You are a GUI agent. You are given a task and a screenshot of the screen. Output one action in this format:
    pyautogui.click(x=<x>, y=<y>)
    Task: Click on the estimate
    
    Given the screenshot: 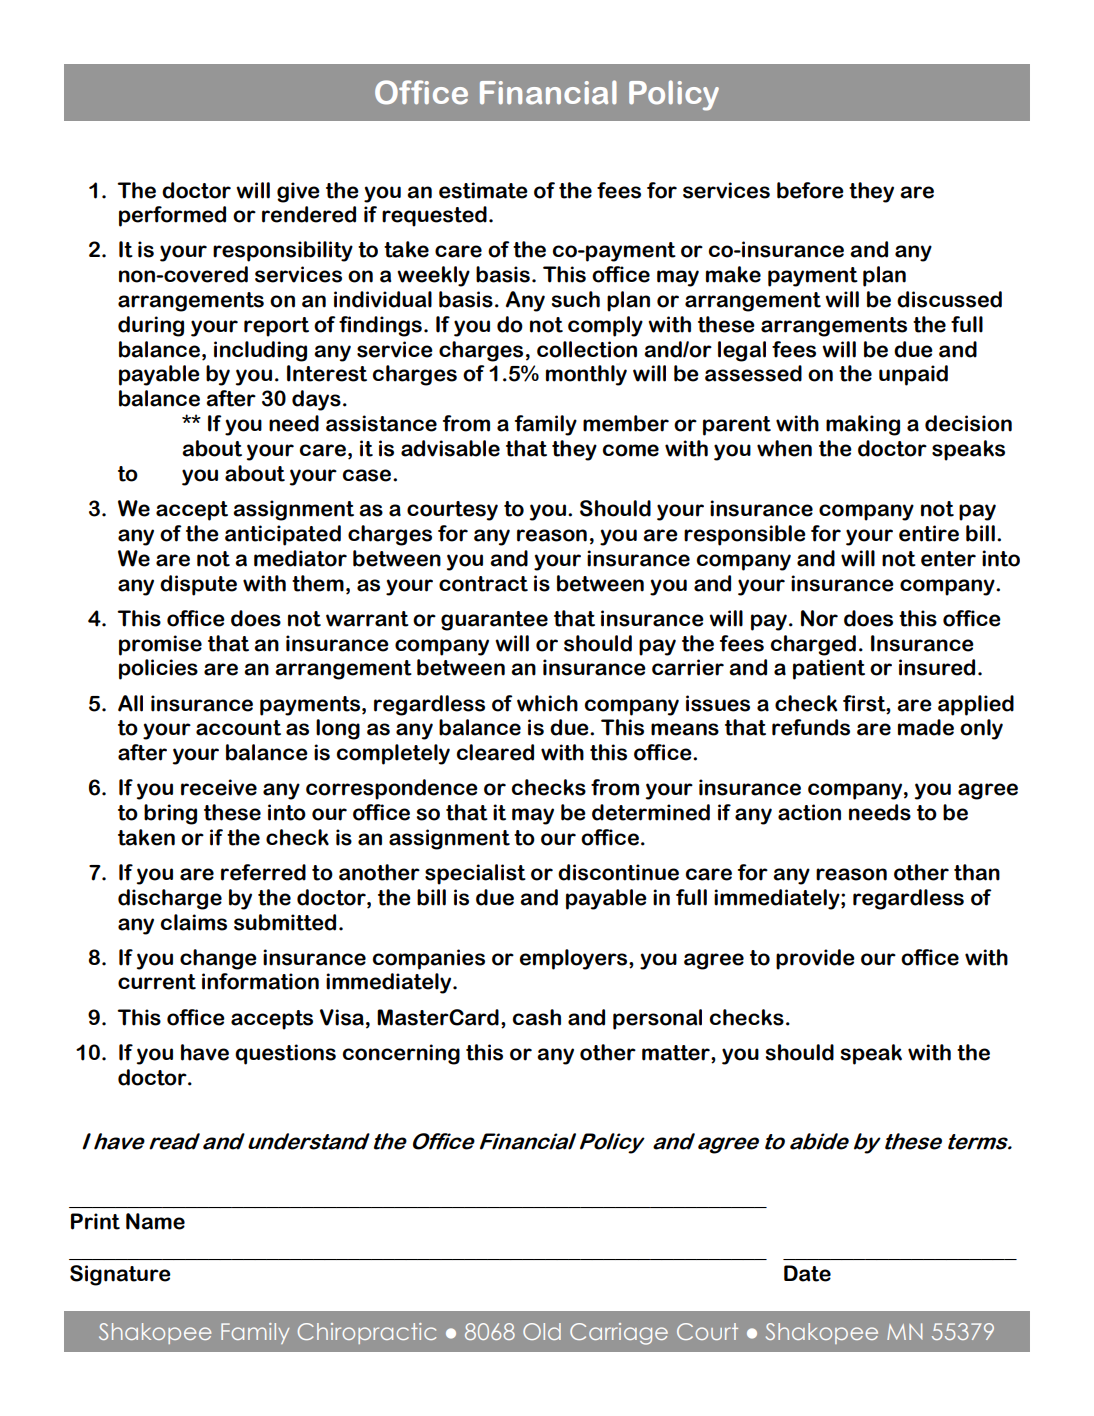 What is the action you would take?
    pyautogui.click(x=483, y=190)
